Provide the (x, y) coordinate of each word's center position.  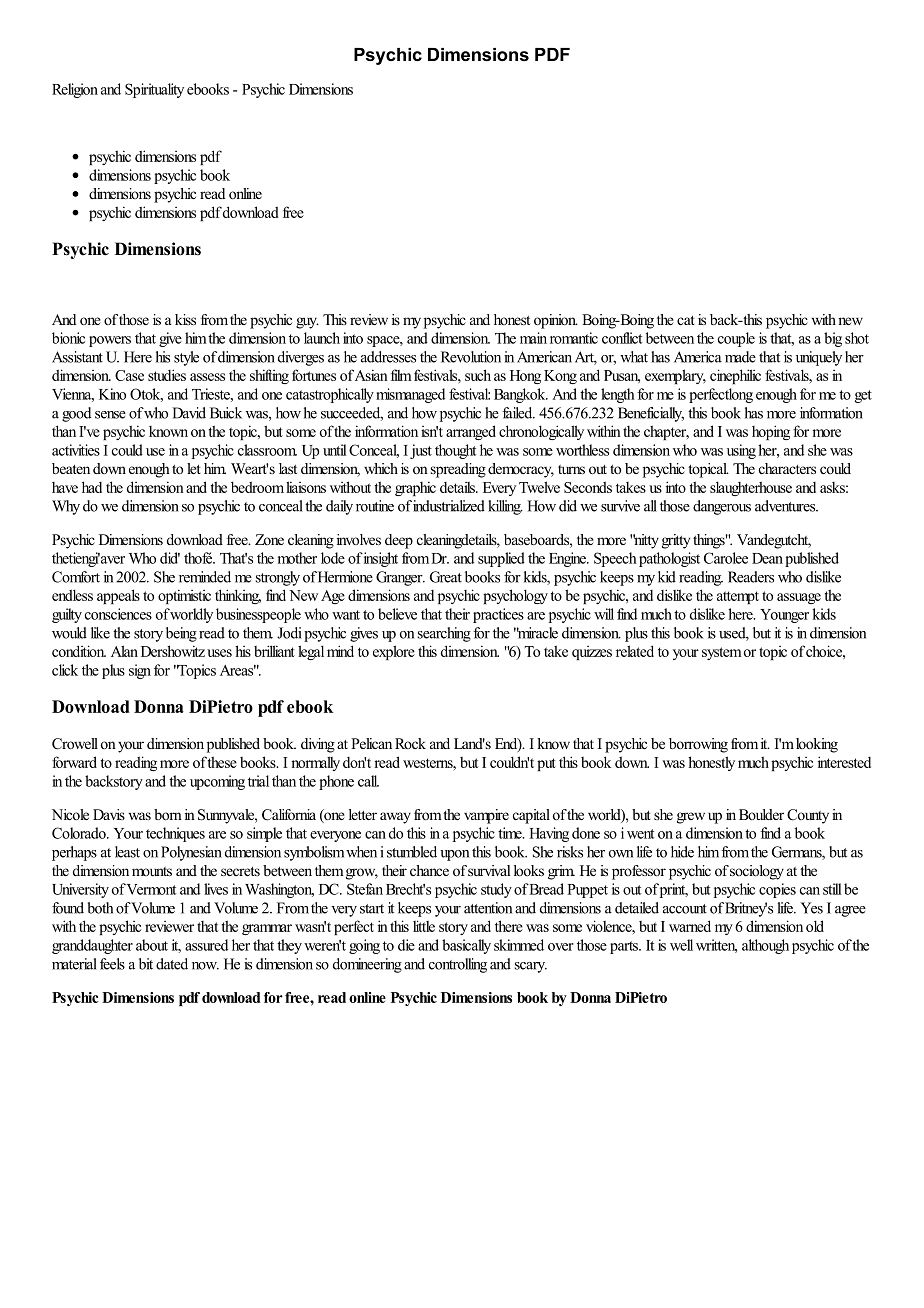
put (546, 764)
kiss (185, 319)
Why (66, 507)
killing (505, 507)
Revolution (471, 357)
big (833, 339)
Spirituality (154, 90)
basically (466, 946)
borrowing (698, 745)
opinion (556, 321)
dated (172, 964)
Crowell (75, 744)
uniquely (819, 358)
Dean (767, 558)
